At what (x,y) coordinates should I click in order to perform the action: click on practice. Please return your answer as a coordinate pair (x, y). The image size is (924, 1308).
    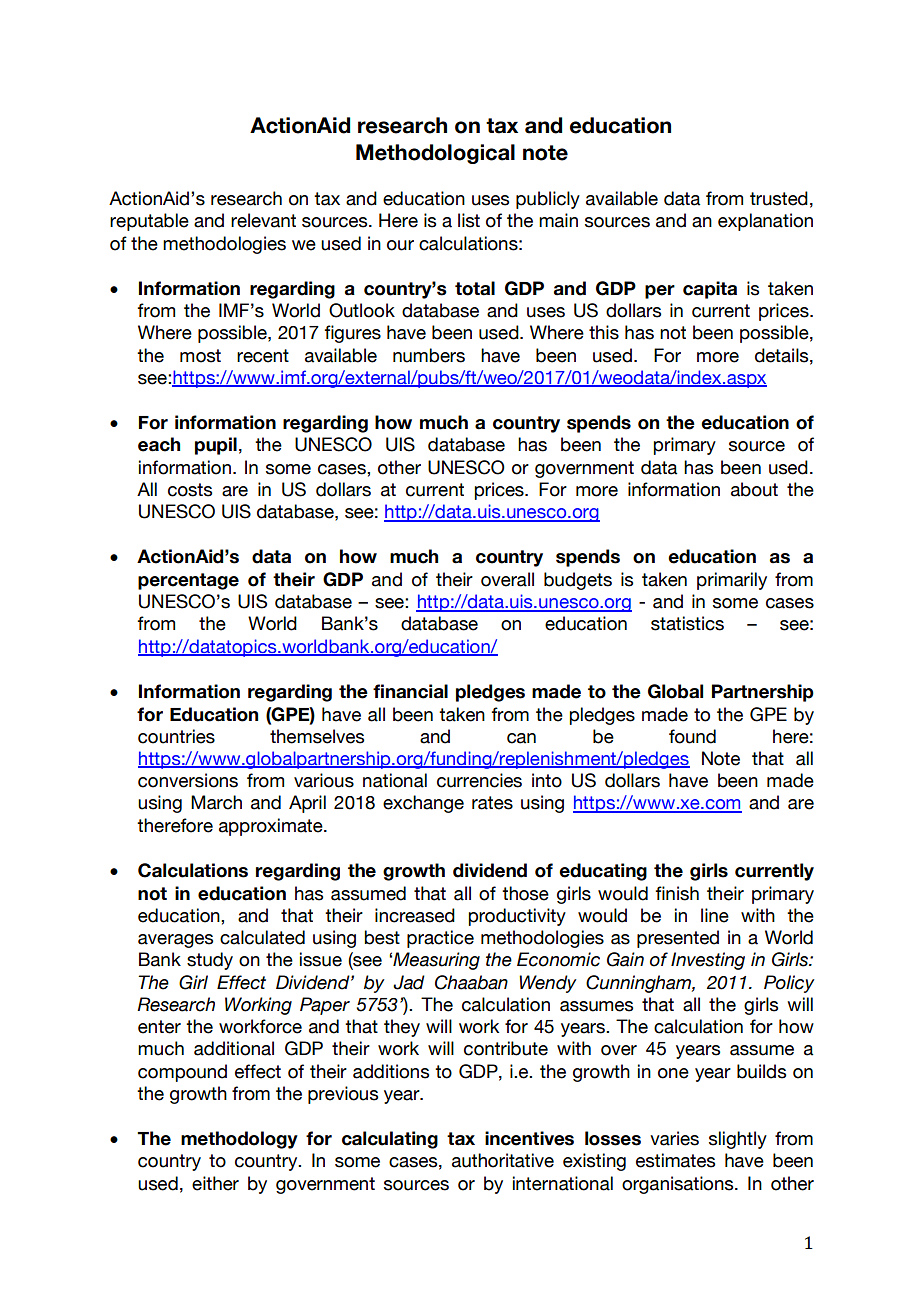
    Looking at the image, I should click on (440, 939).
